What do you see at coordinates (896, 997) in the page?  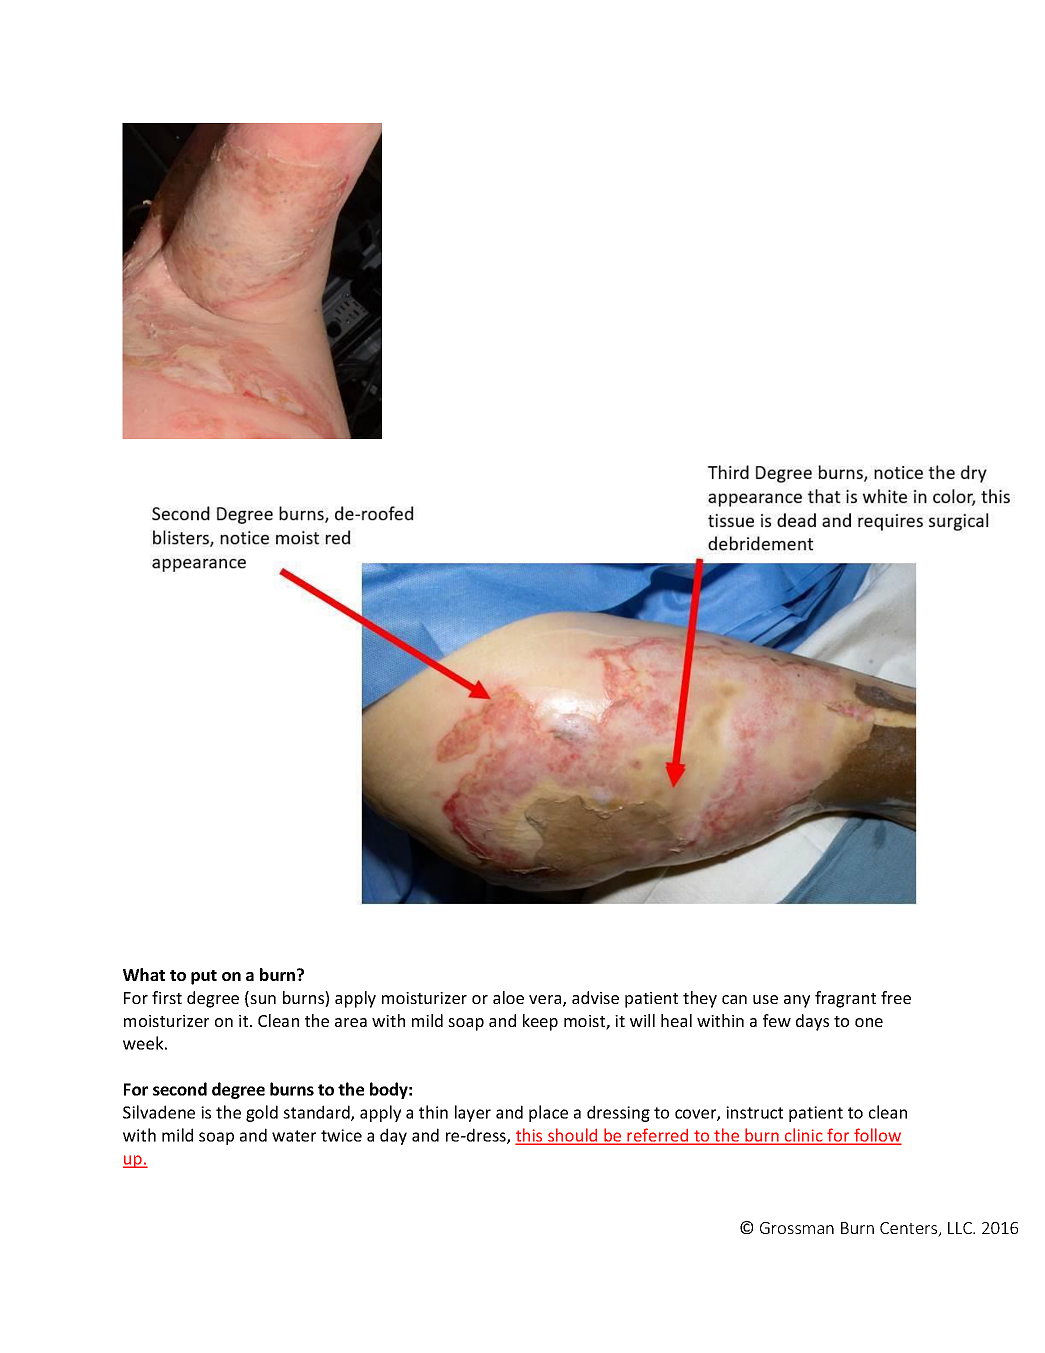 I see `free` at bounding box center [896, 997].
